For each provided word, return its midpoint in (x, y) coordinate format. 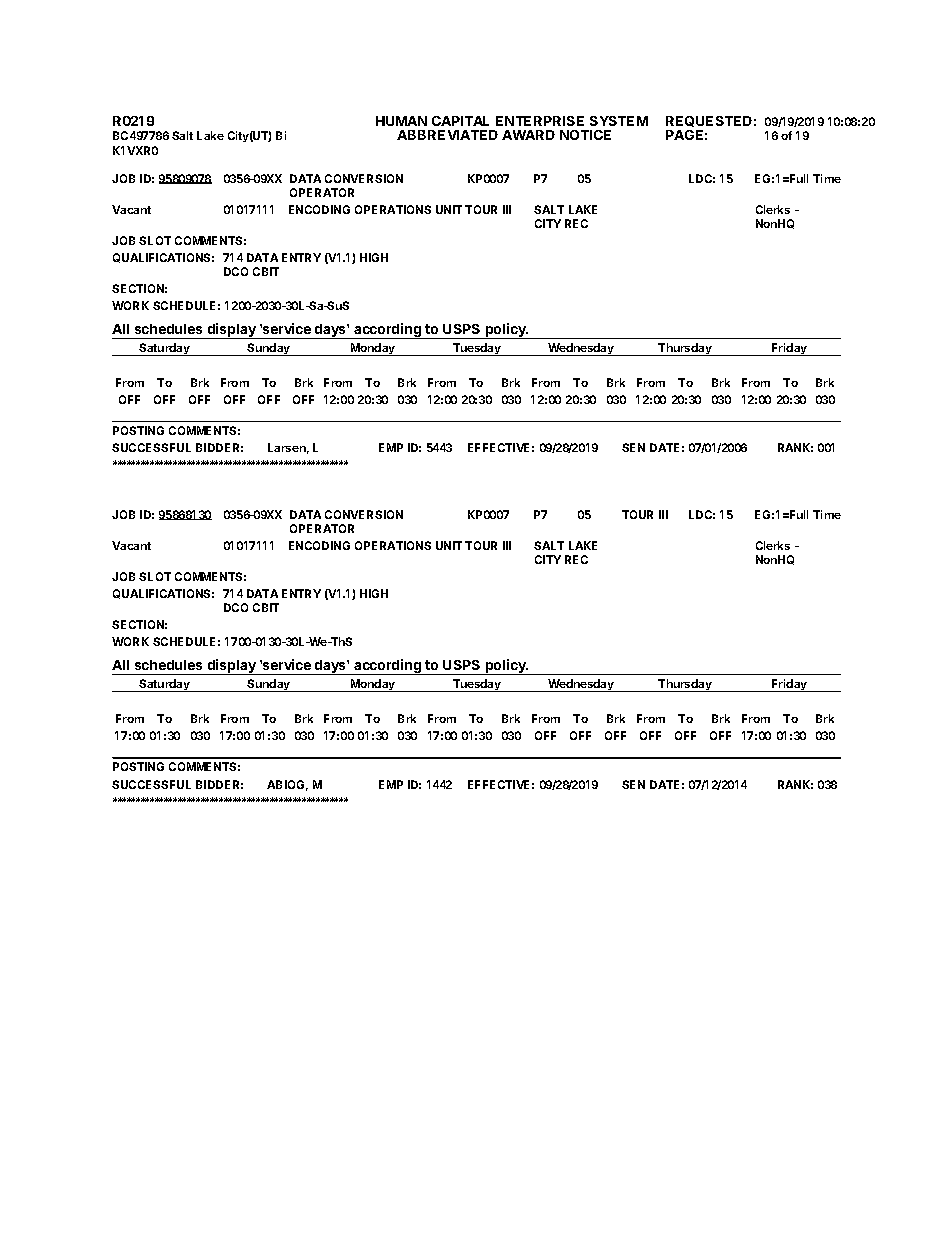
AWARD (528, 135)
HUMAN (401, 121)
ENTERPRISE (540, 121)
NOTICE (585, 135)
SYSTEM (619, 121)
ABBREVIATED (447, 135)
